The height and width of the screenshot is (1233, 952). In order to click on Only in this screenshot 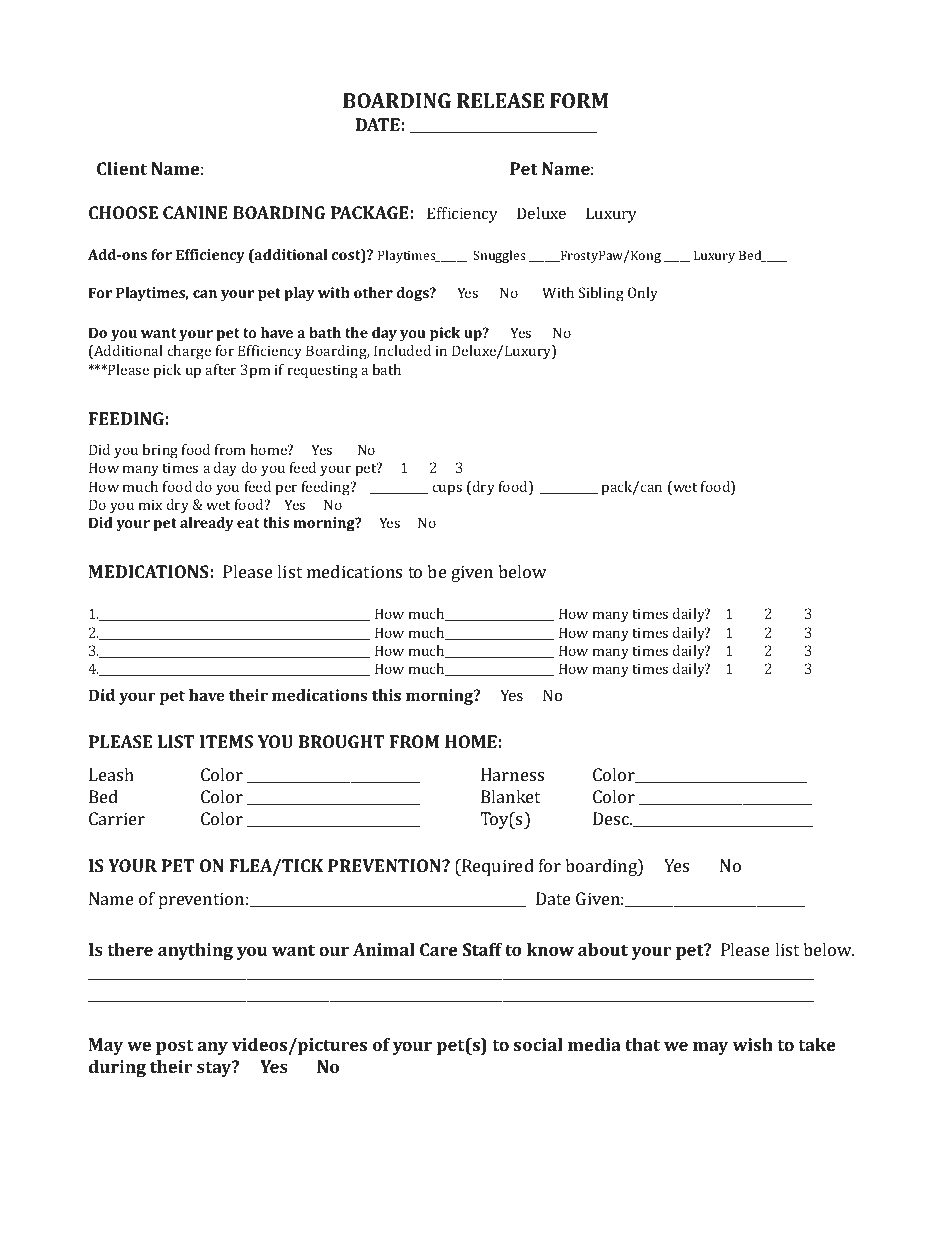, I will do `click(643, 294)`.
